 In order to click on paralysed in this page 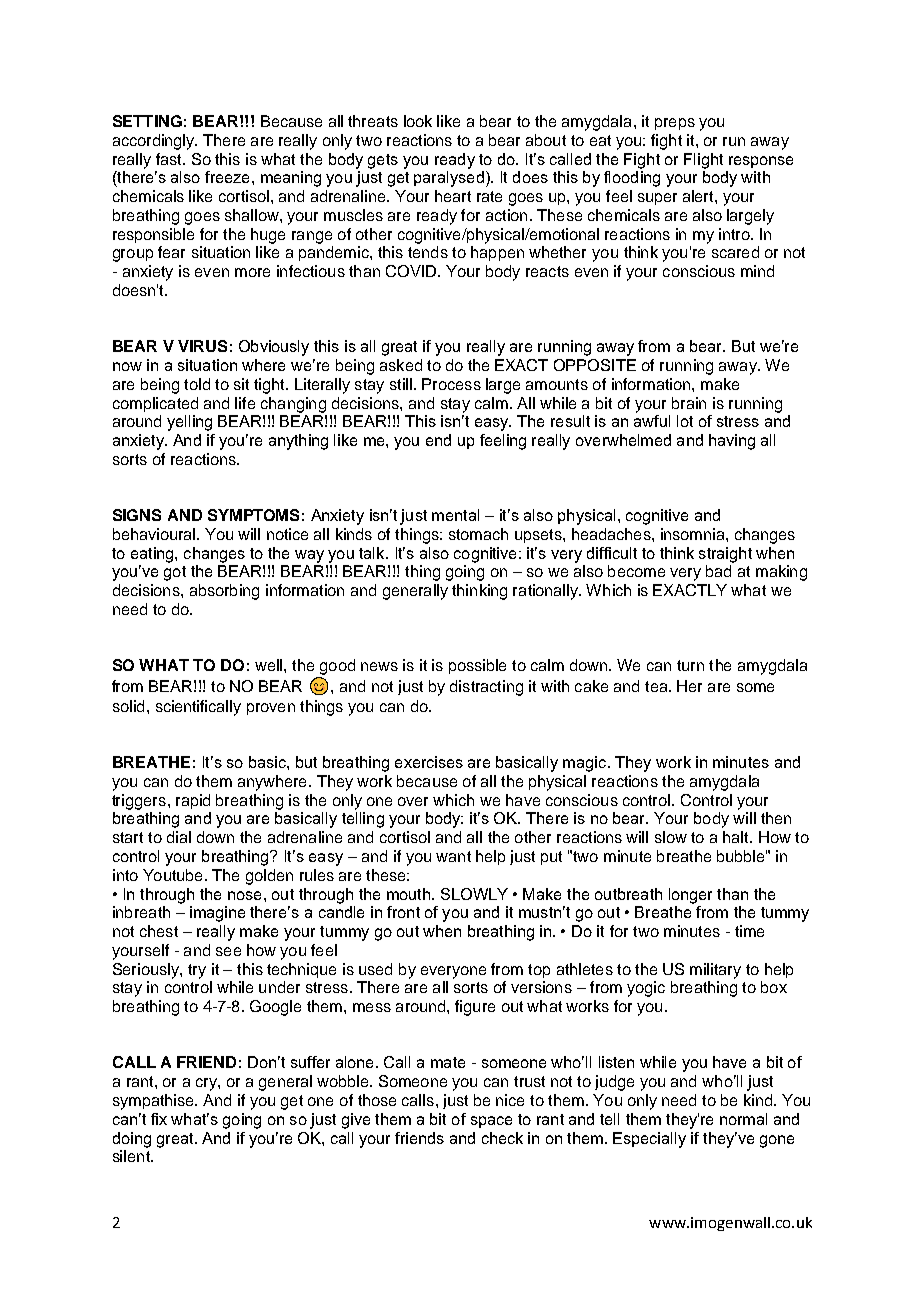, I will do `click(449, 179)`.
